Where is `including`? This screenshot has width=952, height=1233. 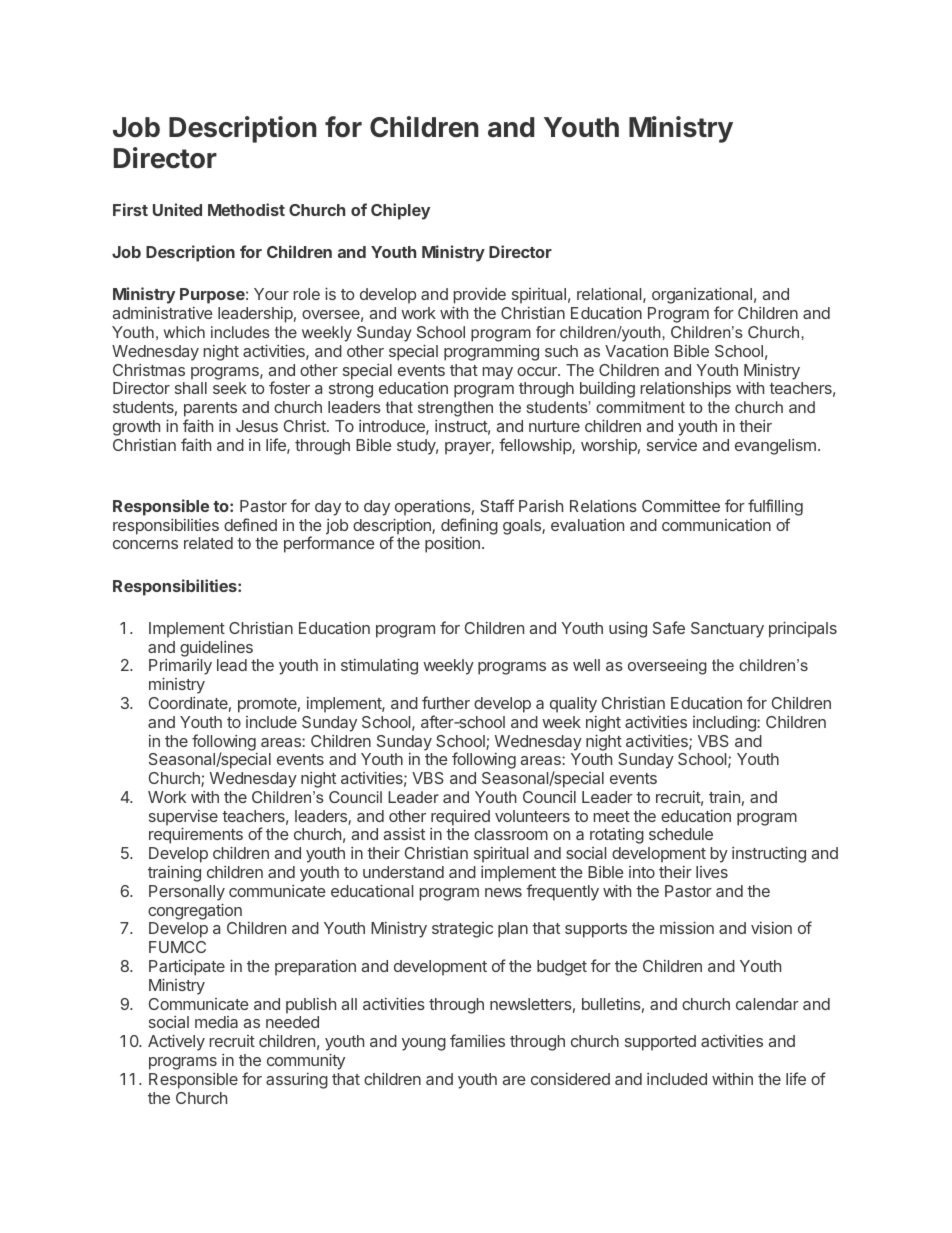
including is located at coordinates (725, 723).
